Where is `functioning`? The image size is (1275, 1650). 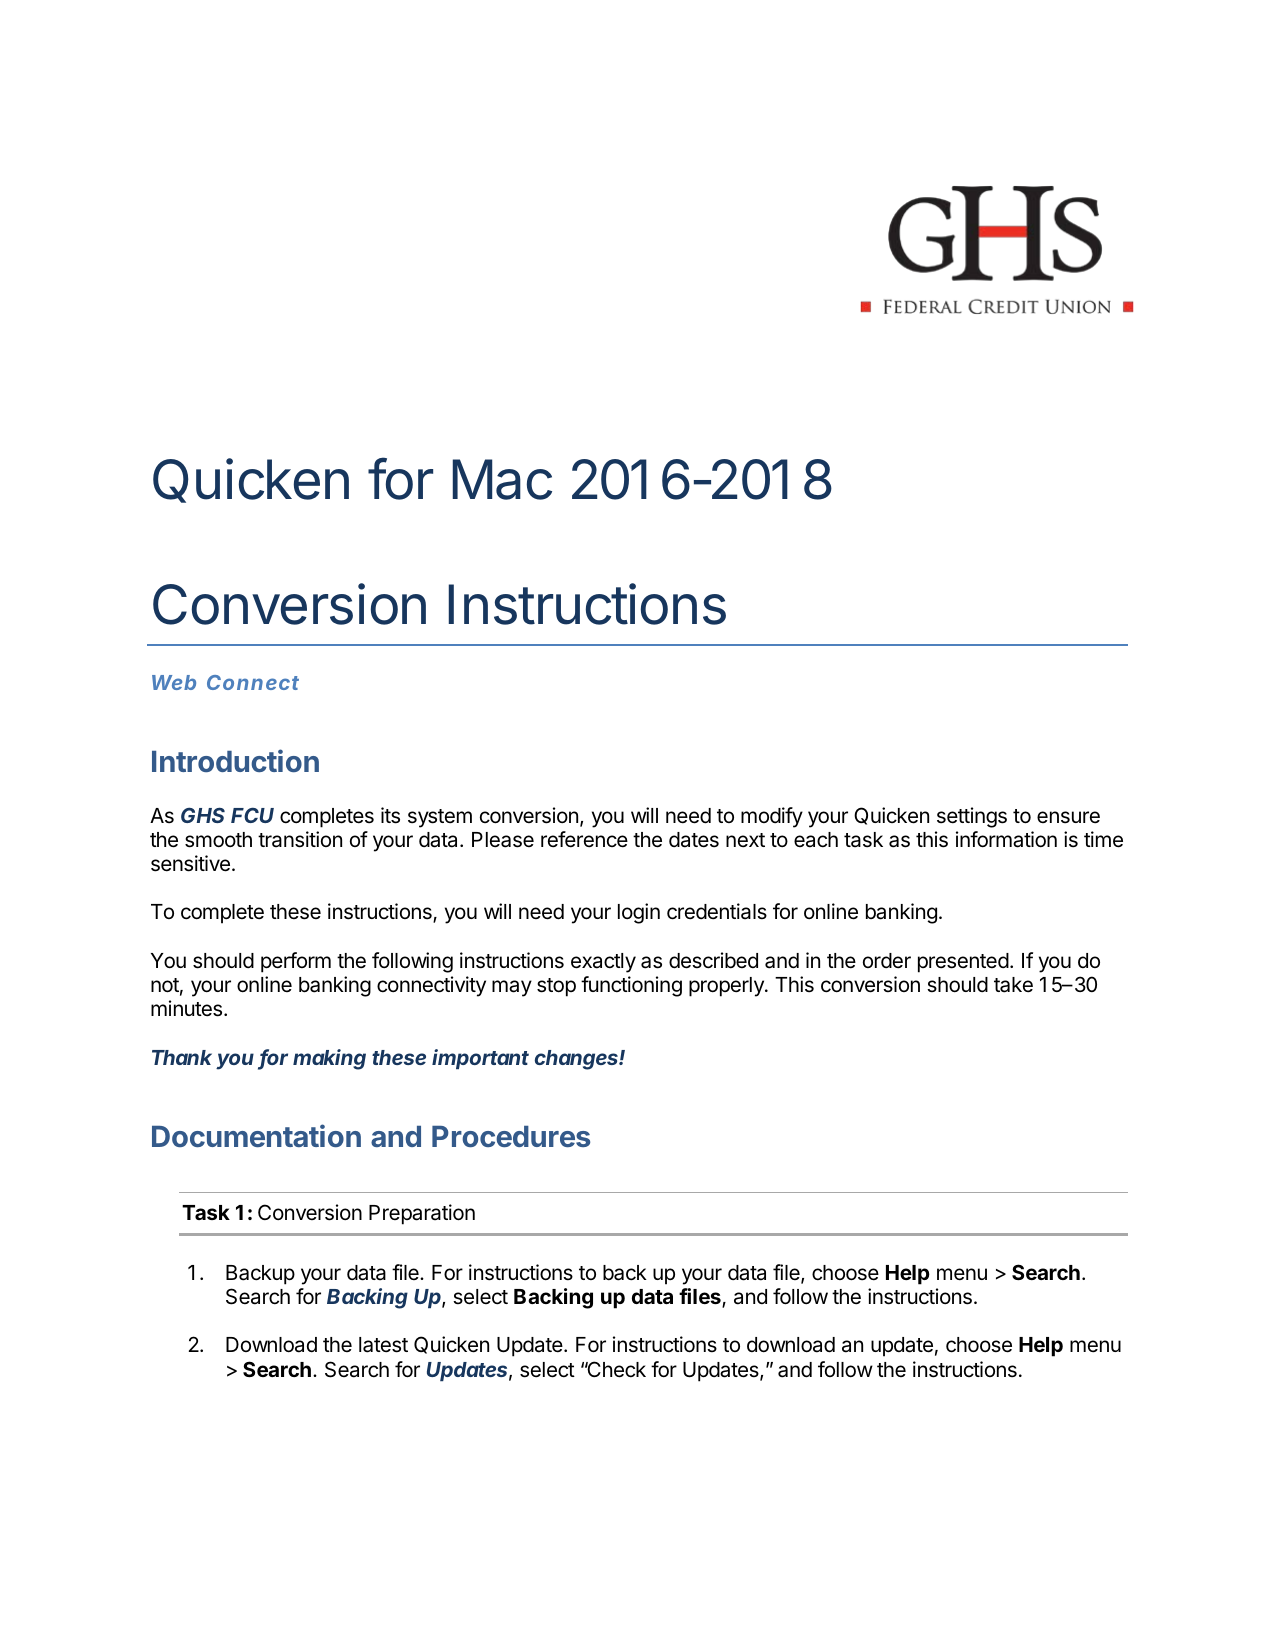 functioning is located at coordinates (631, 986).
